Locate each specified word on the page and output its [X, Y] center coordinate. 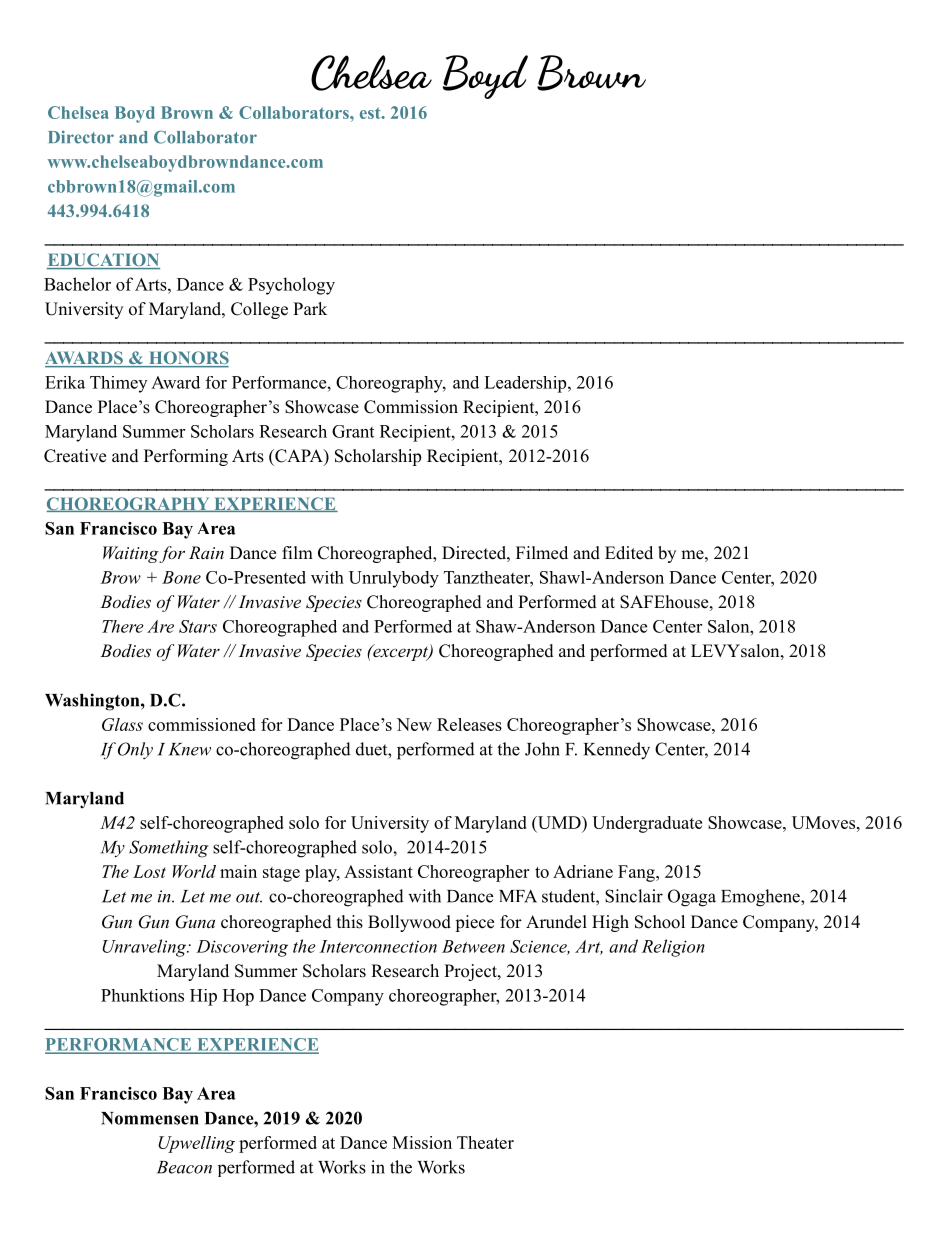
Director [81, 137]
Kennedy [617, 751]
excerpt [400, 652]
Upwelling [196, 1144]
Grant [353, 431]
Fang [637, 873]
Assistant [378, 871]
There [123, 626]
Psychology [291, 286]
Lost [149, 871]
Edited [629, 553]
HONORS [187, 359]
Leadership [526, 384]
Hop [238, 997]
